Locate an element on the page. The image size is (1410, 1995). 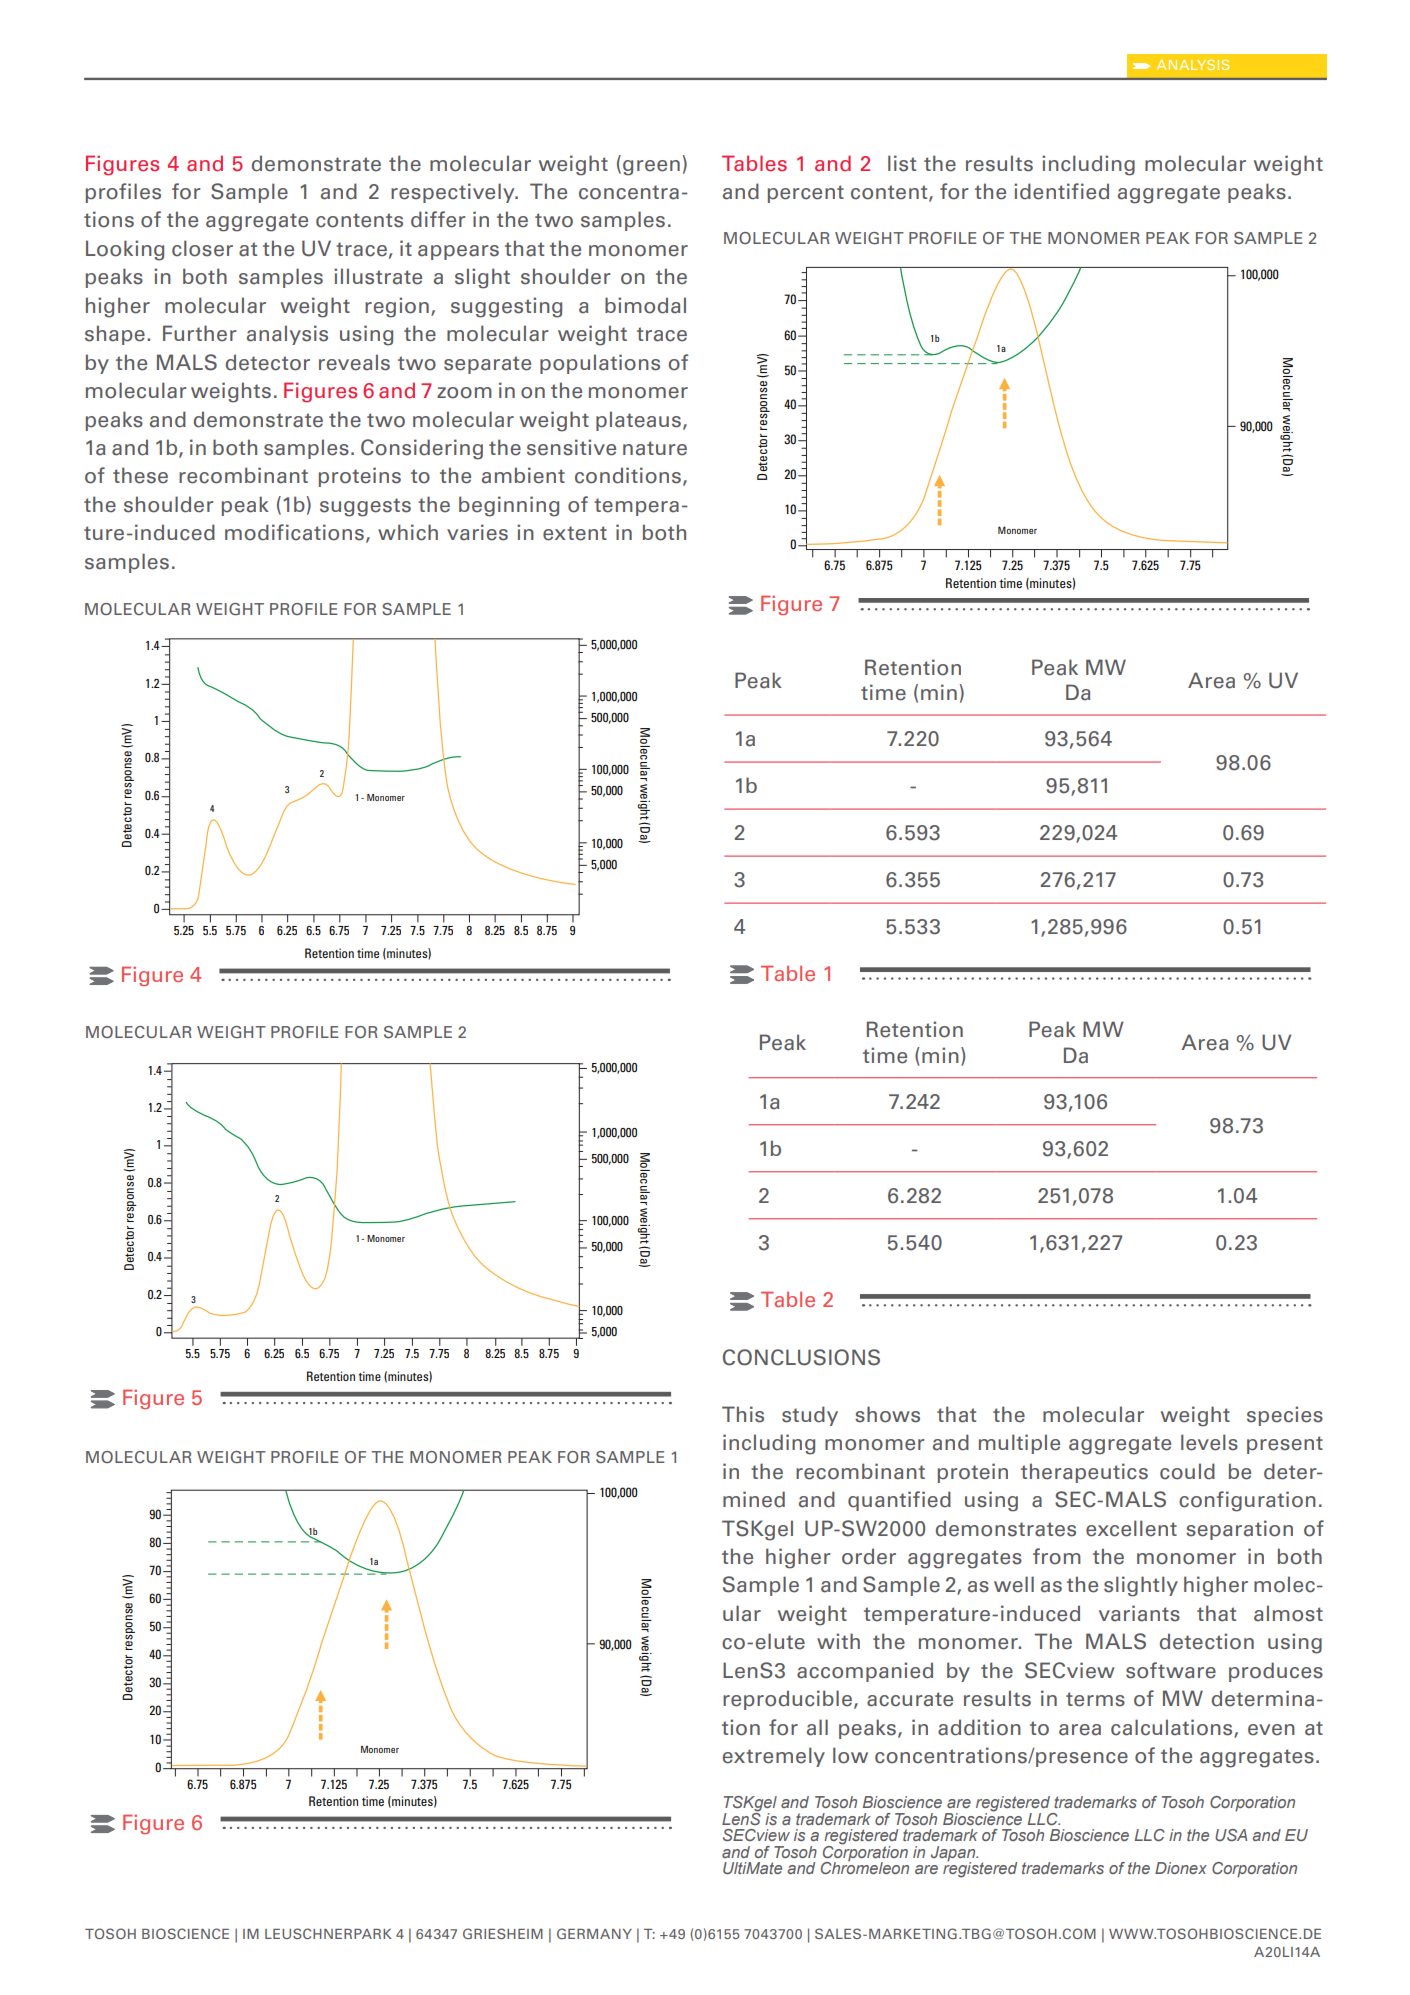
closer is located at coordinates (202, 248).
